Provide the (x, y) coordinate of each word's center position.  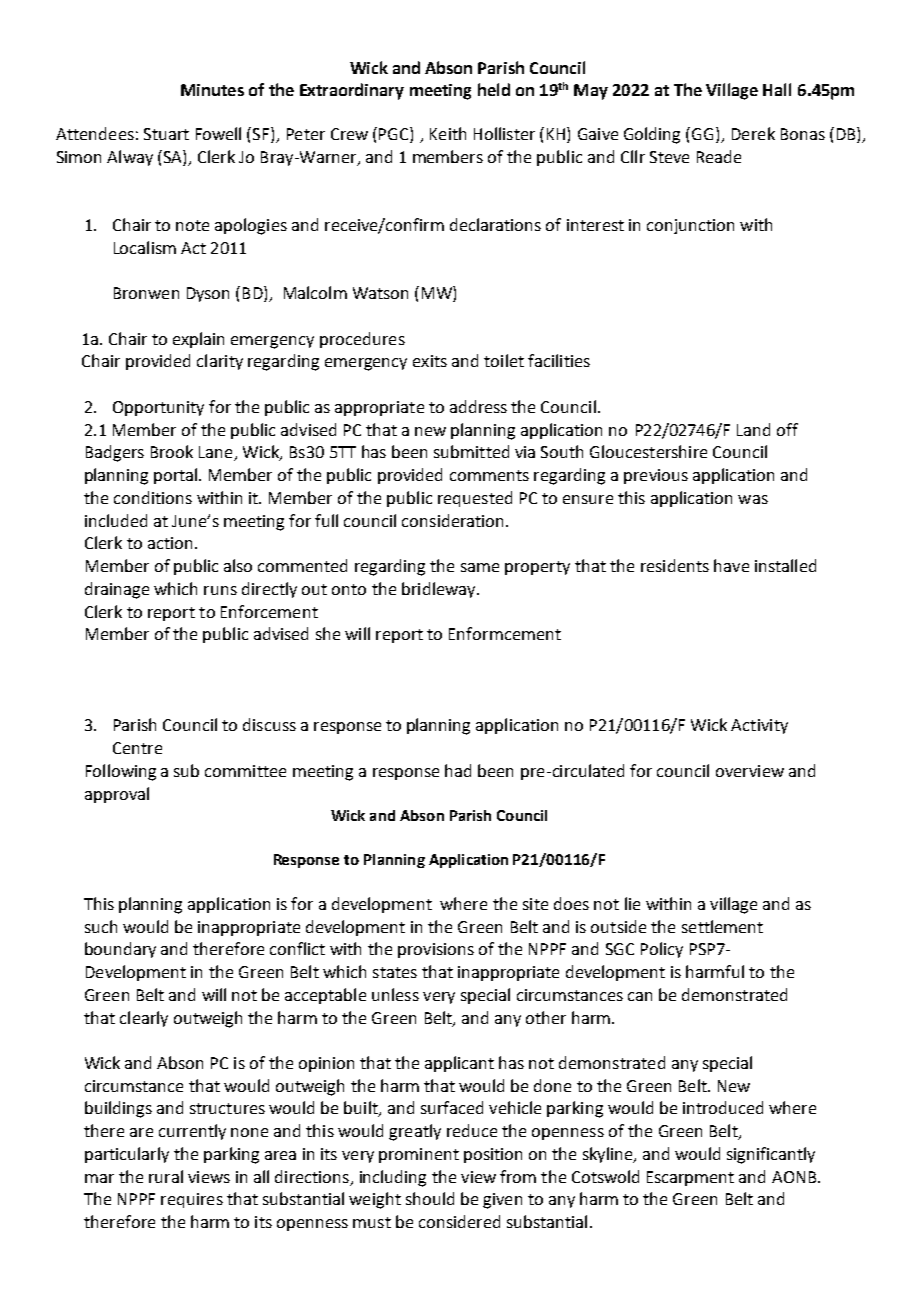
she (328, 633)
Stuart (166, 134)
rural (166, 1176)
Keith (448, 133)
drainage (117, 590)
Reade (719, 156)
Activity (759, 726)
